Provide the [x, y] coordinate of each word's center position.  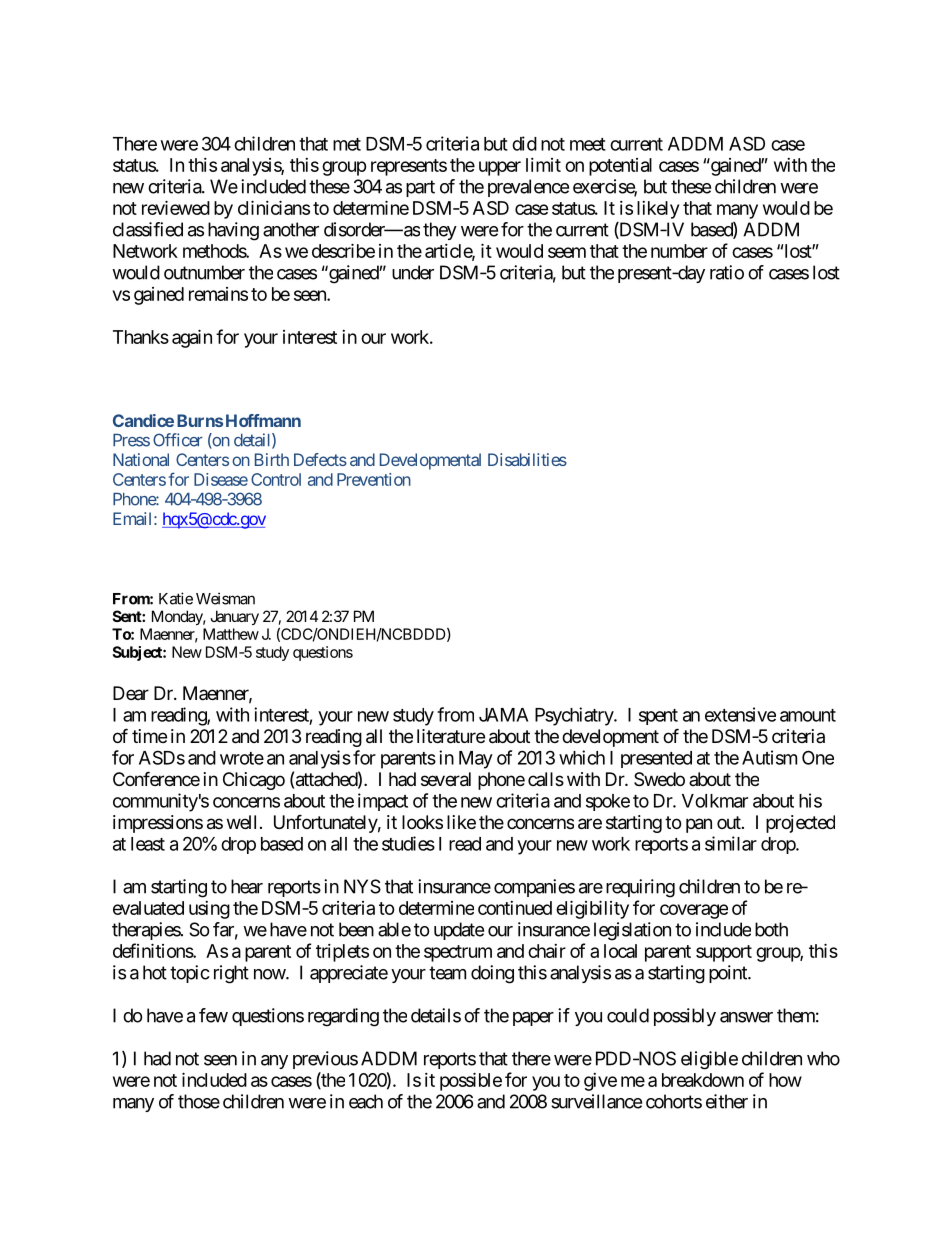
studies [408, 843]
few [213, 1015]
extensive [740, 714]
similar [731, 843]
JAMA [503, 715]
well [241, 822]
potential [620, 167]
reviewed [176, 207]
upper [500, 168]
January [234, 617]
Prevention [374, 479]
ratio [727, 272]
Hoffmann [263, 420]
